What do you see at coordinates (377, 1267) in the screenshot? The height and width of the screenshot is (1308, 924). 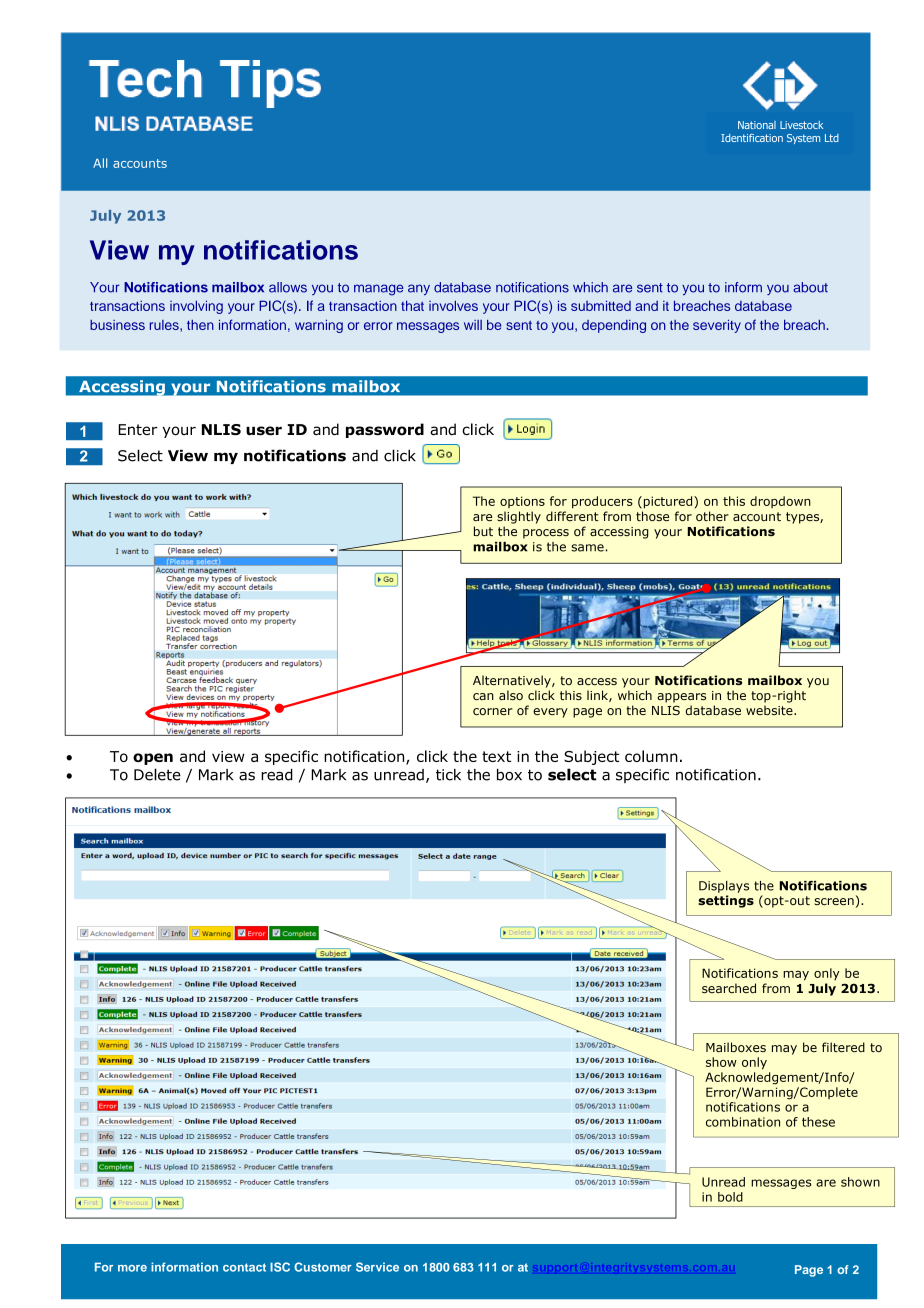 I see `Service` at bounding box center [377, 1267].
